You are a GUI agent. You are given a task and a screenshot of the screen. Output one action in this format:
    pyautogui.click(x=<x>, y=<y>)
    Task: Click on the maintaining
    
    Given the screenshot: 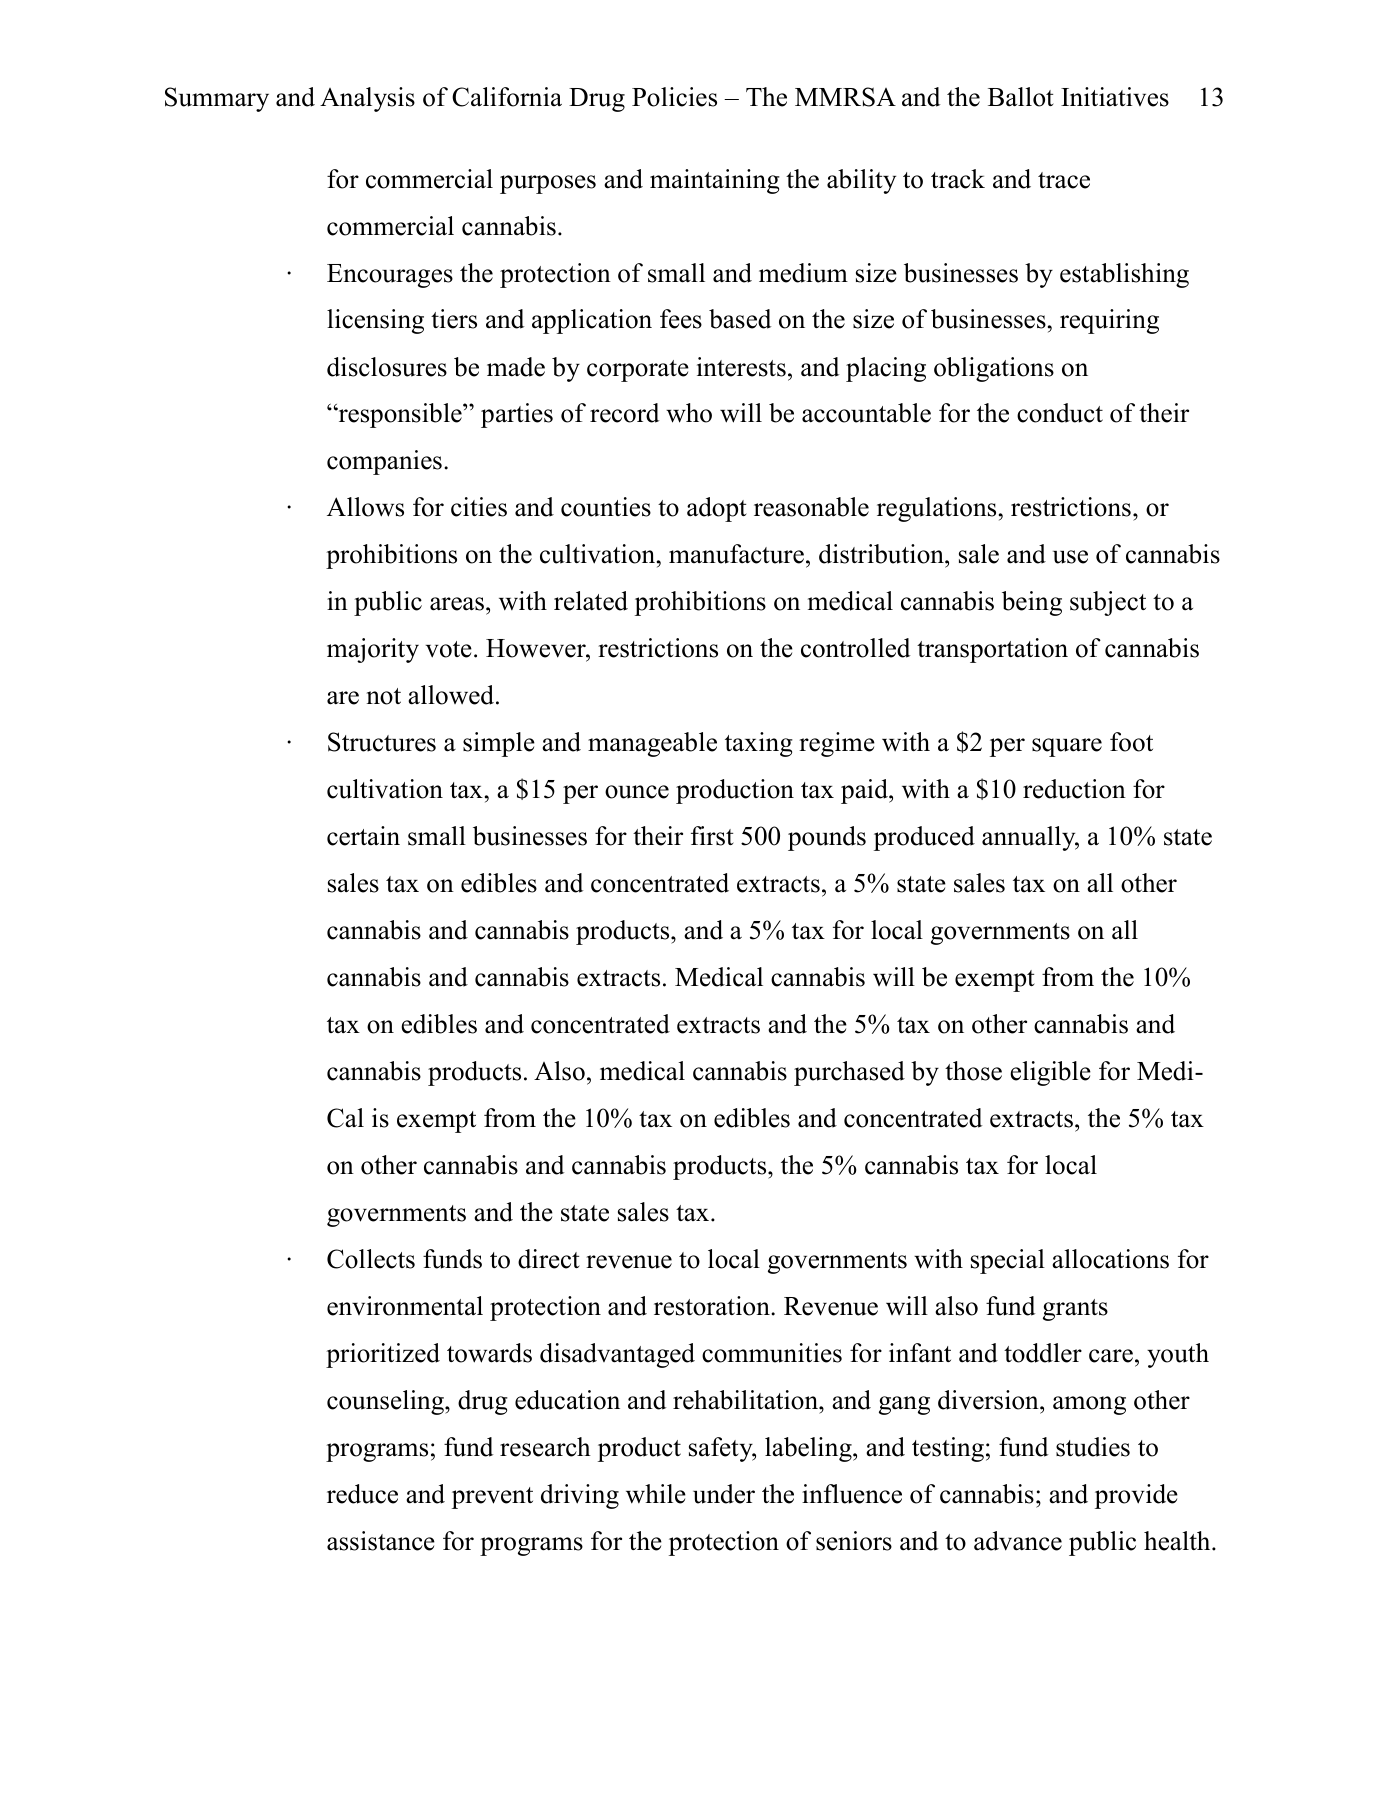 What is the action you would take?
    pyautogui.click(x=715, y=181)
